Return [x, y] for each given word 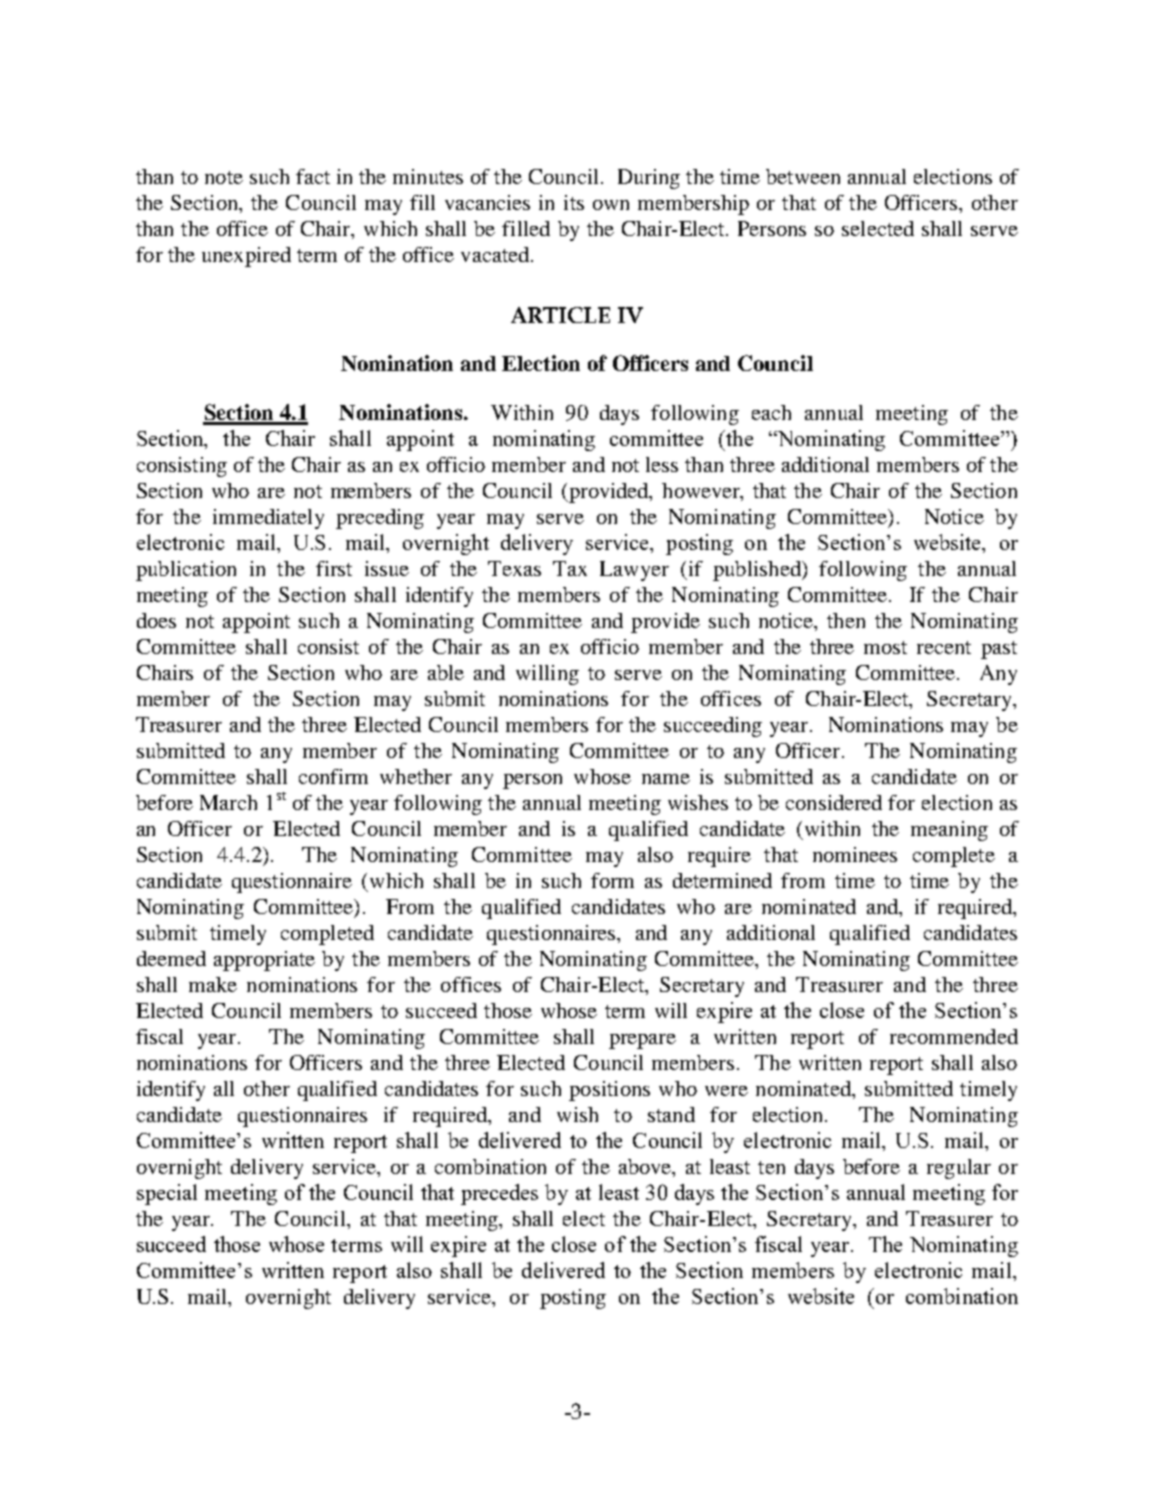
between [803, 176]
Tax [570, 568]
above [646, 1168]
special [167, 1194]
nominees [855, 854]
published [758, 571]
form [612, 880]
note [224, 177]
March [228, 802]
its [574, 202]
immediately [268, 519]
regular [959, 1169]
